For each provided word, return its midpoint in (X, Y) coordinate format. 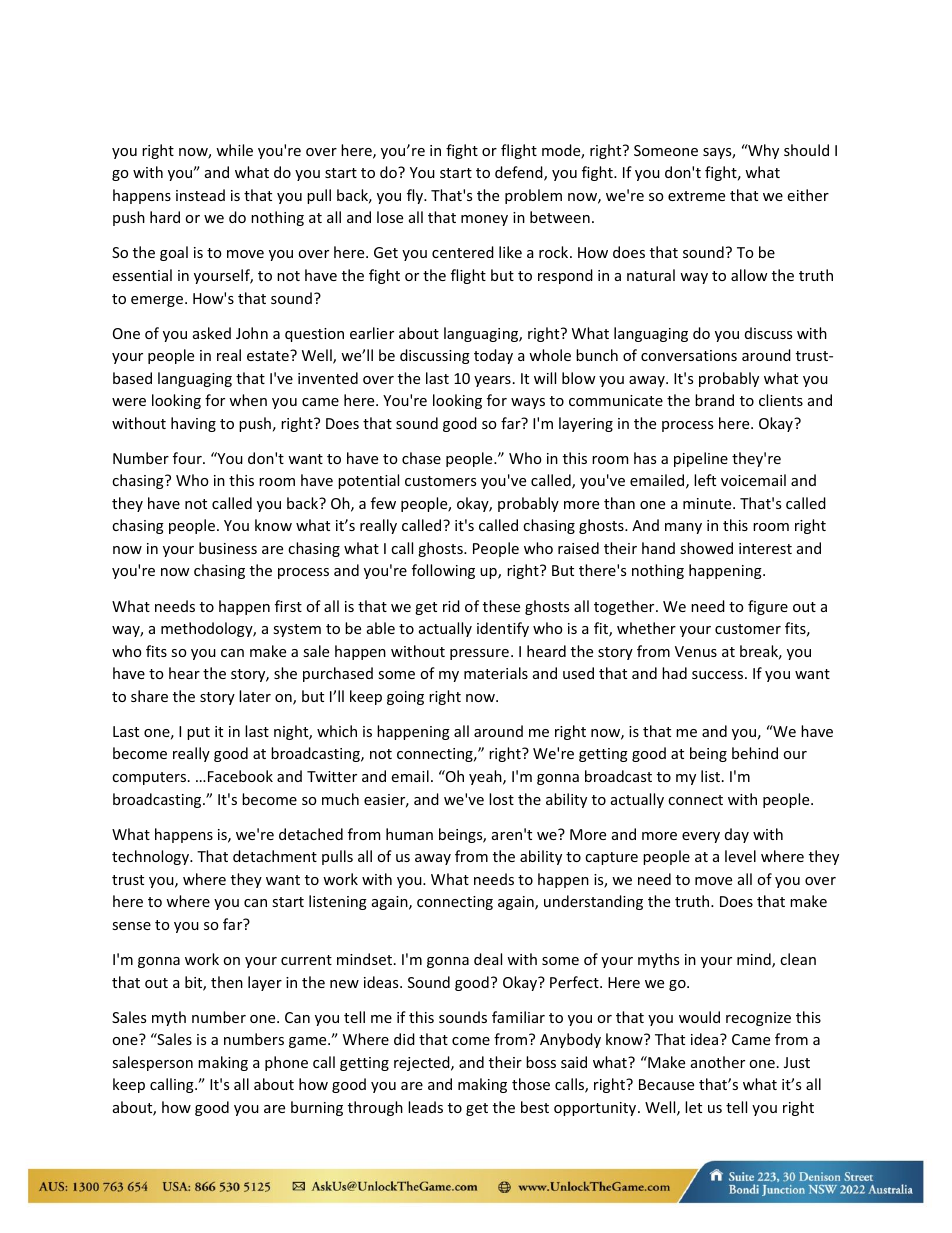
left (705, 480)
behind (755, 753)
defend (520, 173)
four (188, 458)
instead (200, 195)
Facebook (240, 776)
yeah (486, 777)
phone (286, 1063)
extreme (696, 196)
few (383, 503)
